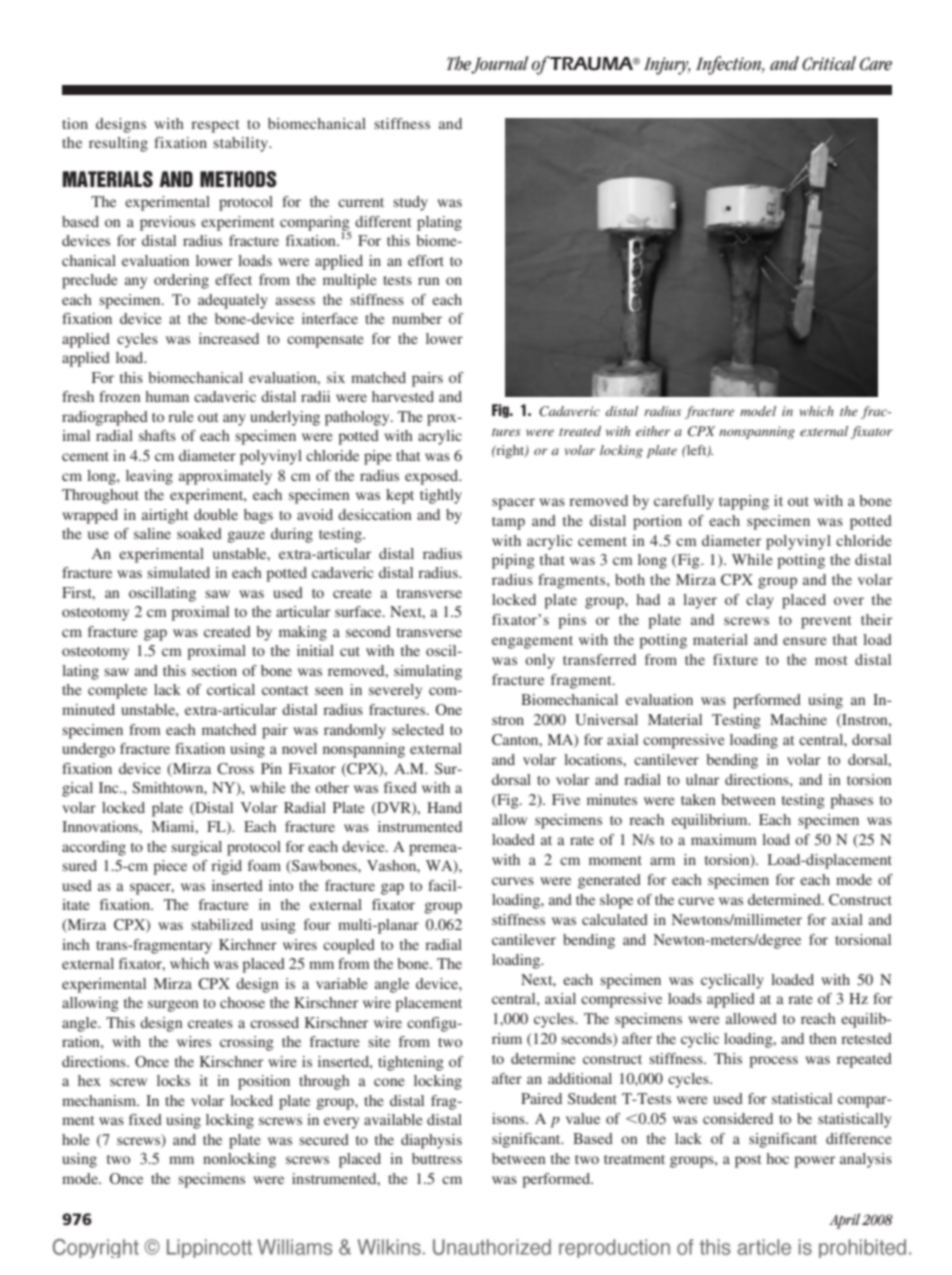 Image resolution: width=952 pixels, height=1275 pixels. I want to click on hole, so click(75, 1139).
